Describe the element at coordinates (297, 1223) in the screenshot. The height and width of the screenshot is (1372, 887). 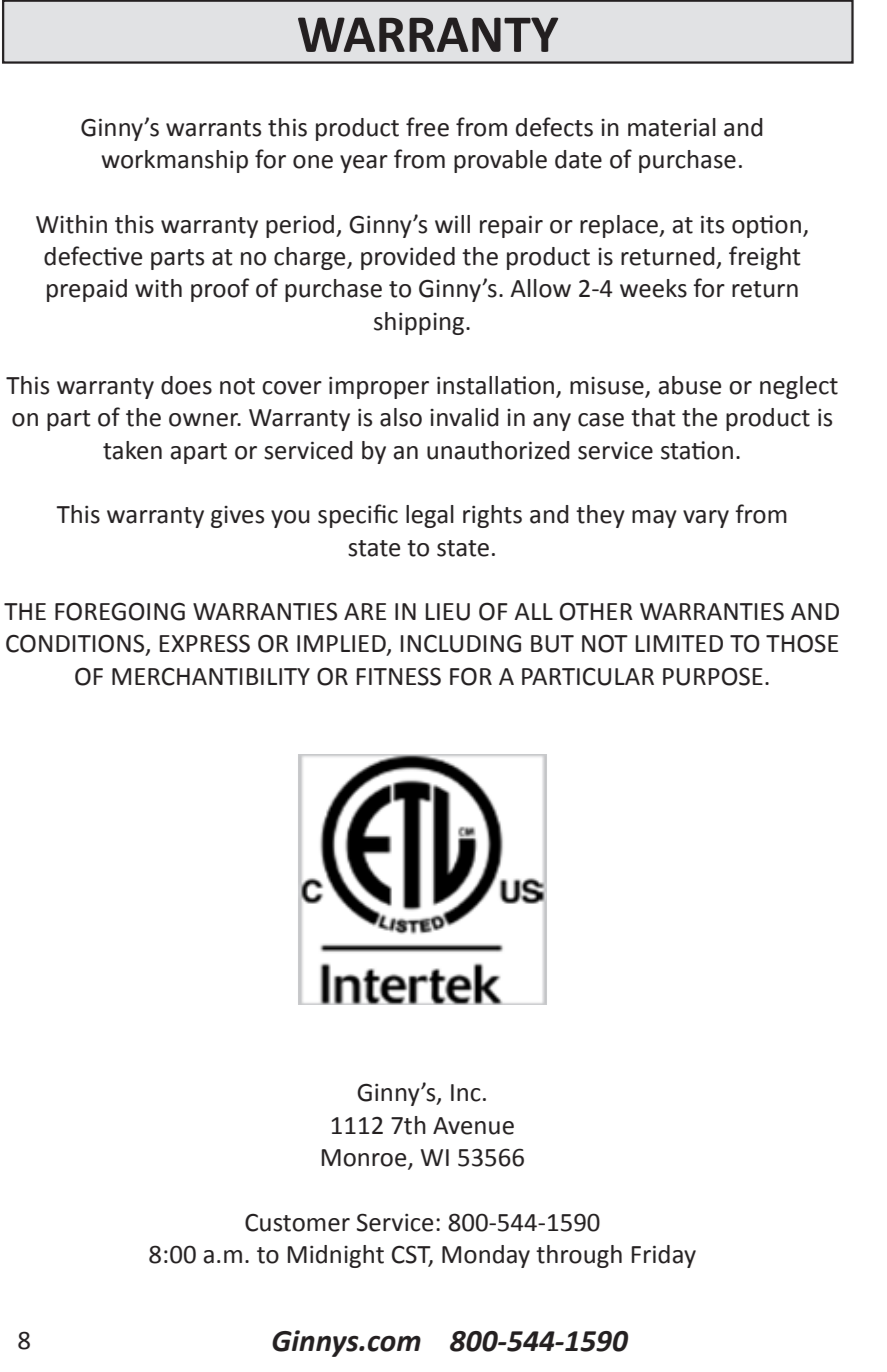
I see `Customer` at that location.
